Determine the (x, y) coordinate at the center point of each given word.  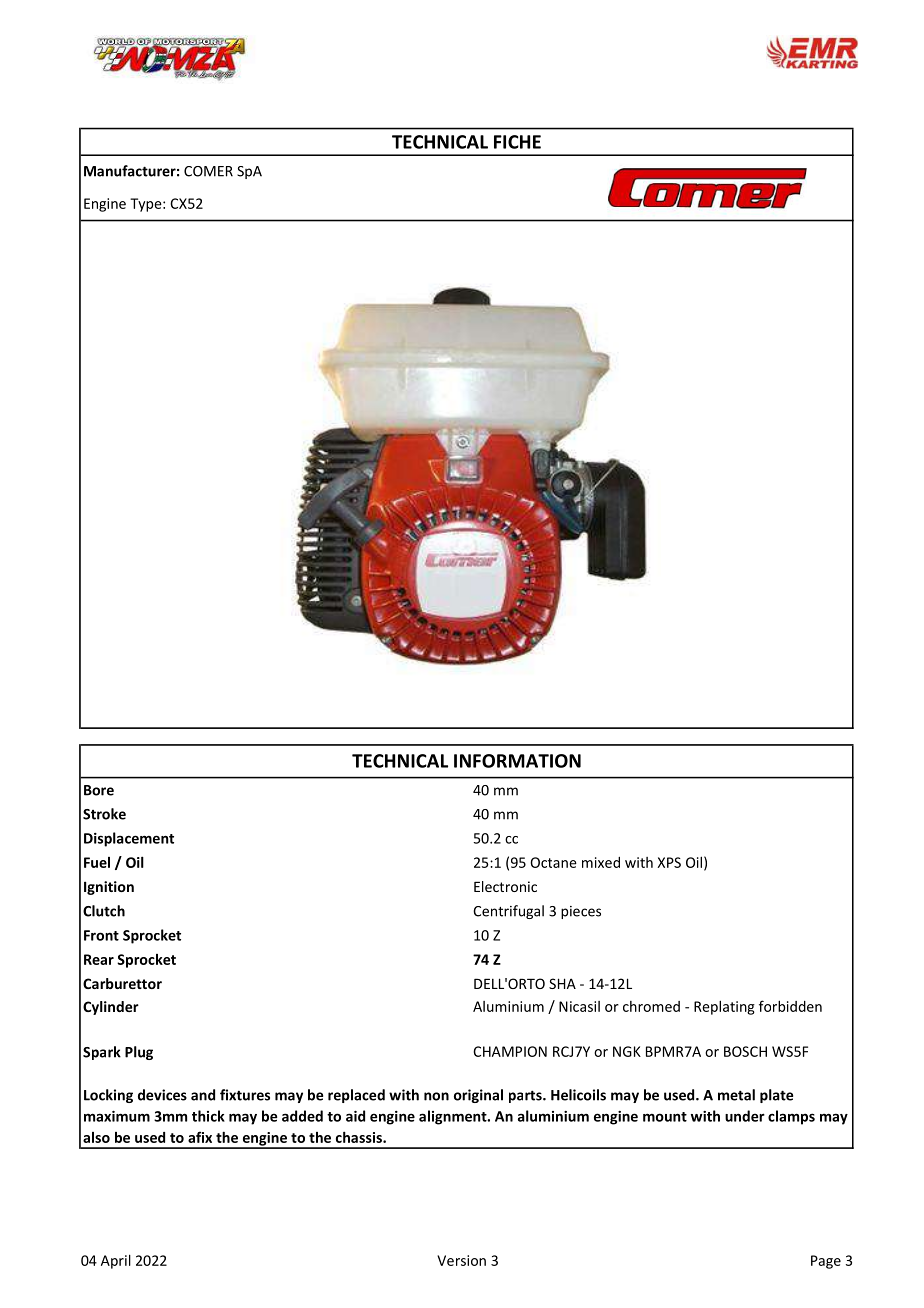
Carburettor (122, 983)
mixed (601, 862)
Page (826, 1262)
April (116, 1261)
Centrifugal (508, 912)
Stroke (104, 814)
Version (461, 1260)
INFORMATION (517, 761)
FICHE (517, 142)
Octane (553, 862)
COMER (208, 171)
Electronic (505, 886)
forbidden (790, 1006)
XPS (669, 862)
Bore (99, 790)
